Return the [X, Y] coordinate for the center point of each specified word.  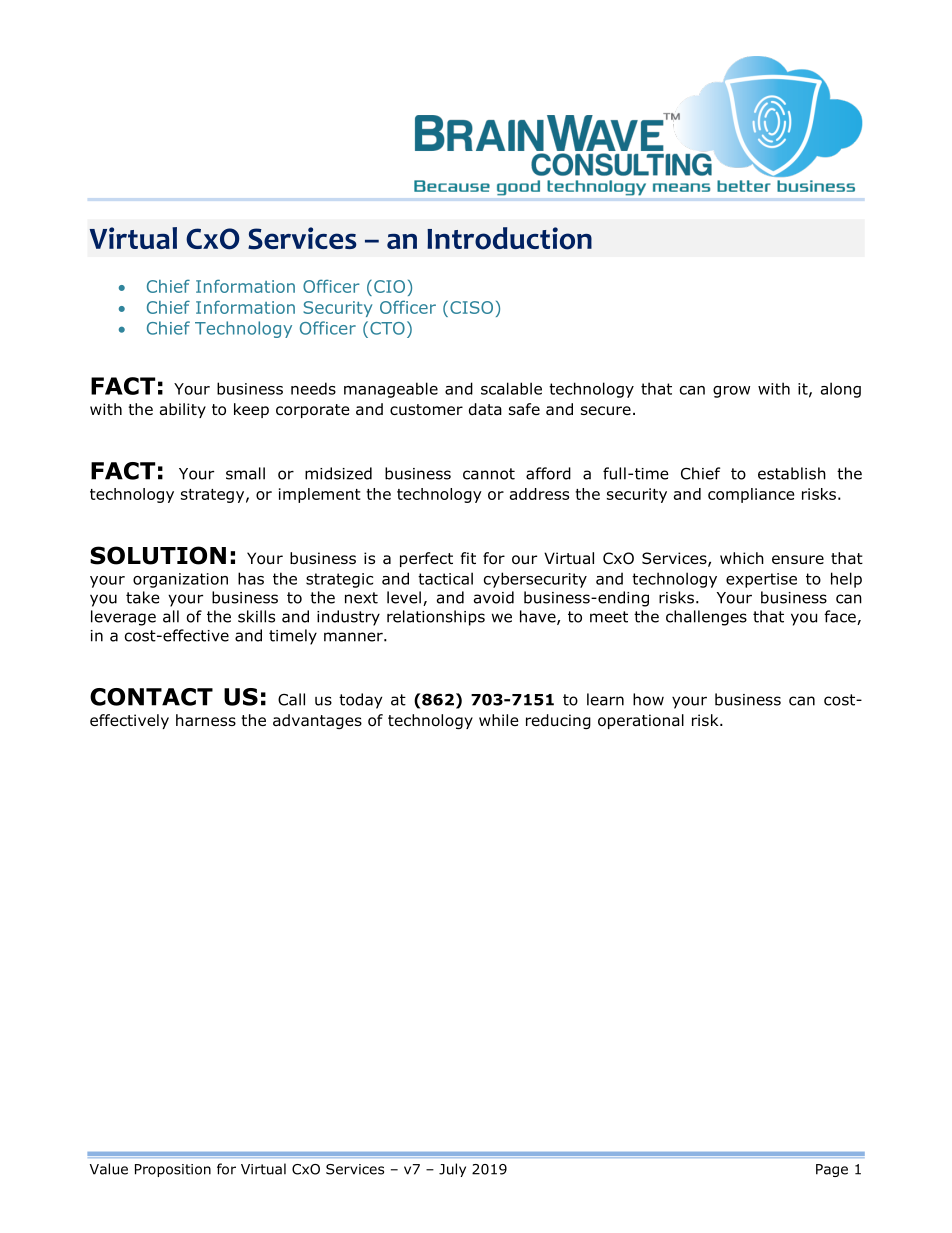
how [648, 699]
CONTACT [151, 697]
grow [731, 392]
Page [832, 1170]
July [452, 1170]
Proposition [173, 1170]
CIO [389, 286]
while [499, 720]
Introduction [509, 238]
